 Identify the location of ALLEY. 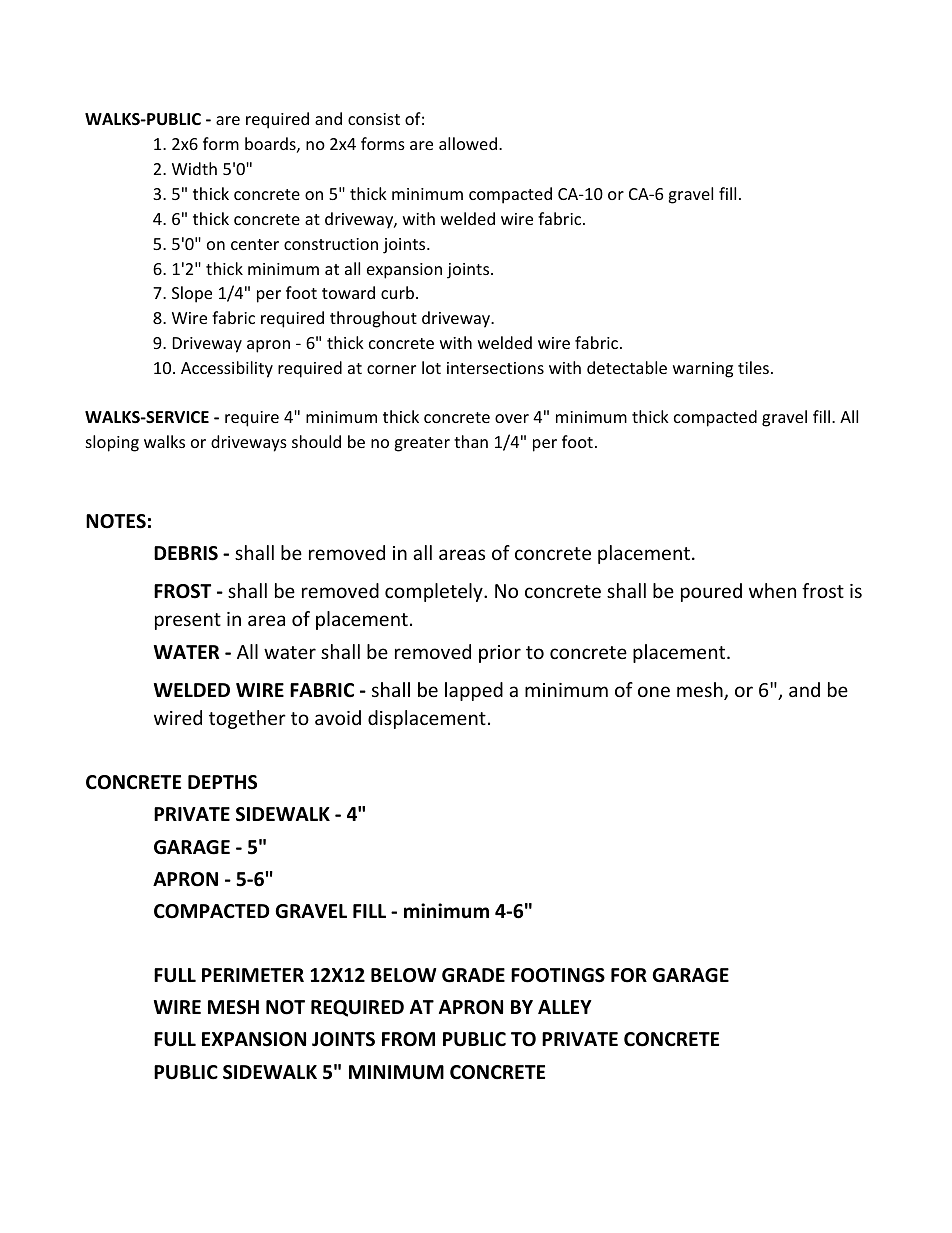
(565, 1007).
